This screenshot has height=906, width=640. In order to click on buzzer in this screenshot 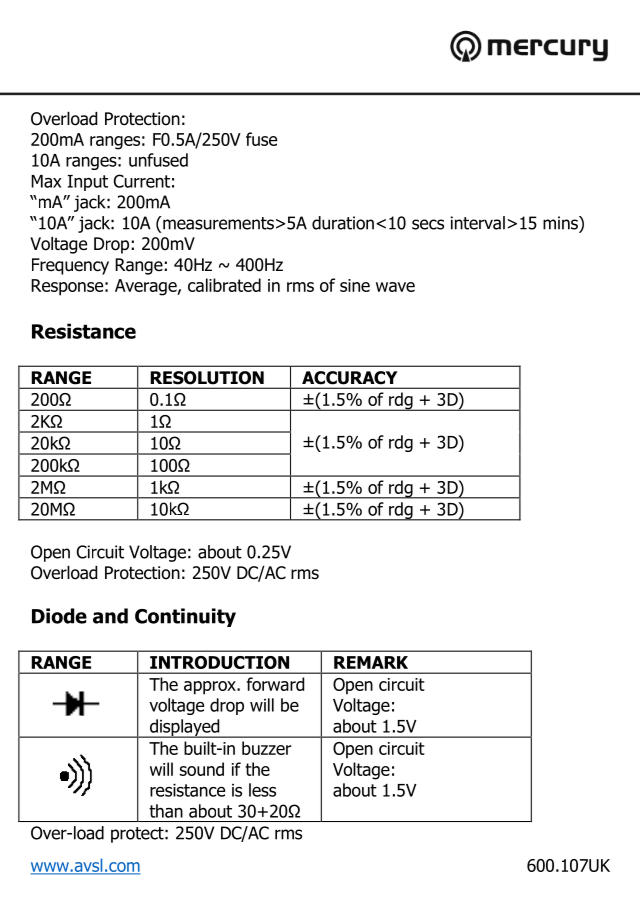, I will do `click(266, 748)`.
